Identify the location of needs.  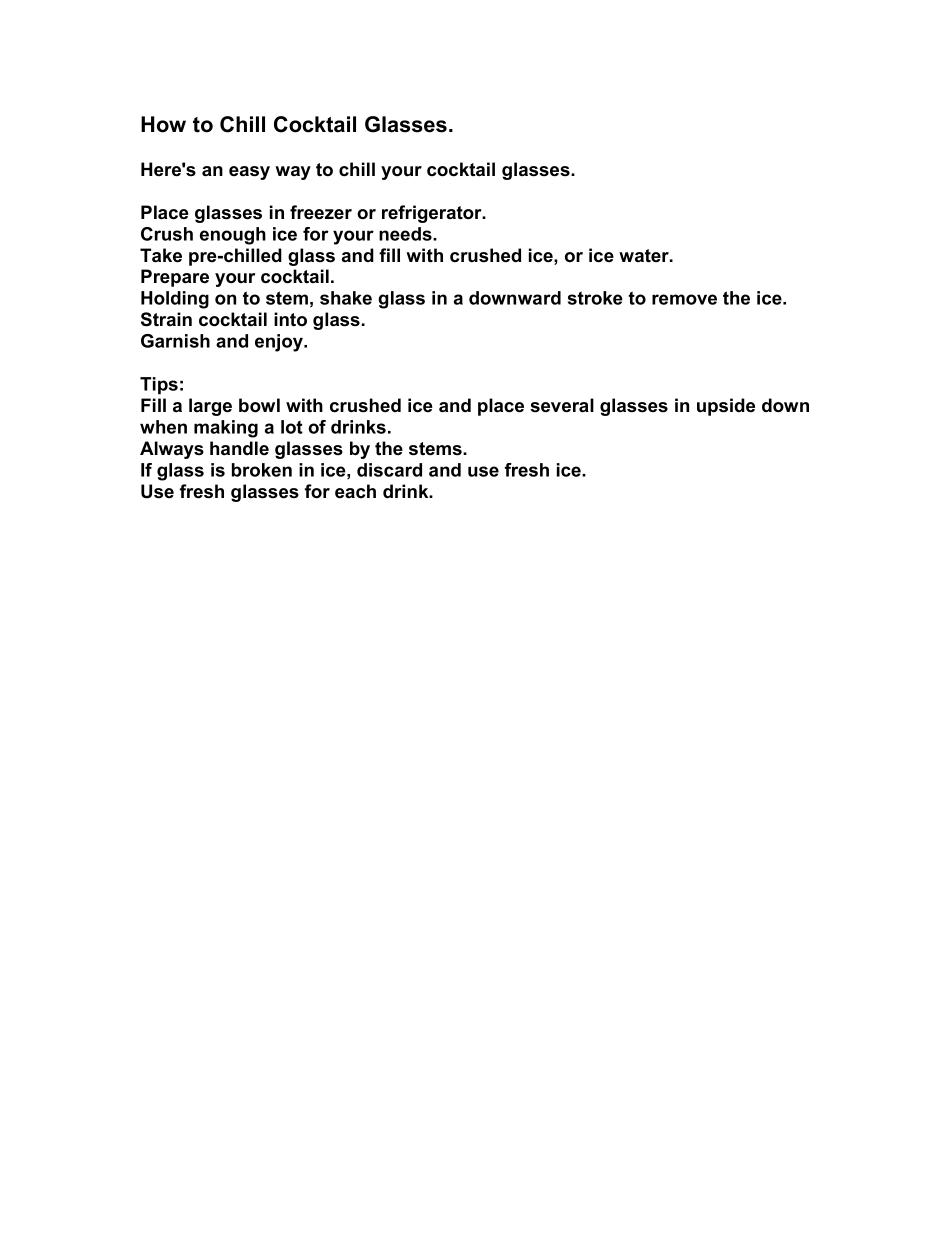
(406, 234).
